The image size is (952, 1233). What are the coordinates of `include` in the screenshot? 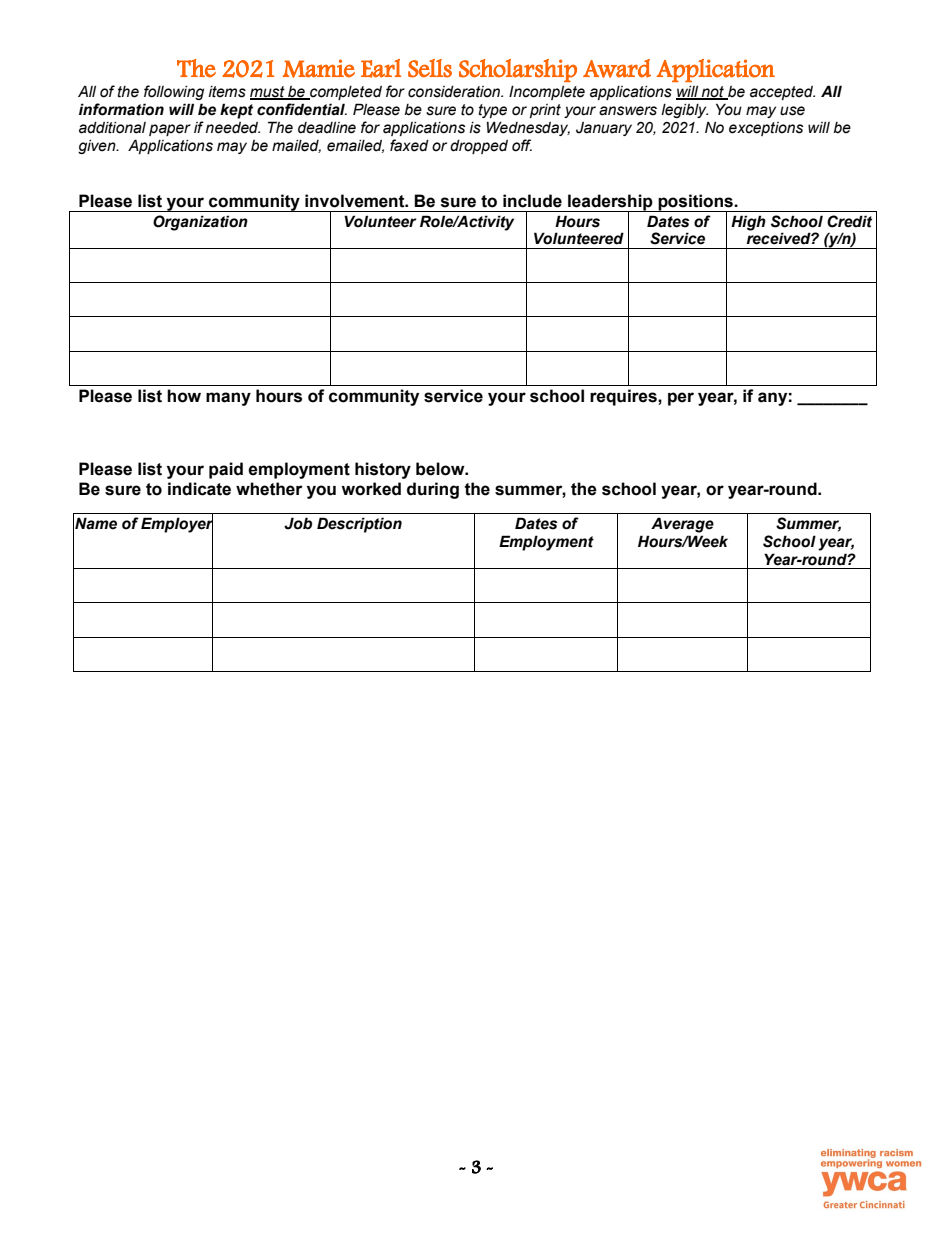 It's located at (532, 201).
